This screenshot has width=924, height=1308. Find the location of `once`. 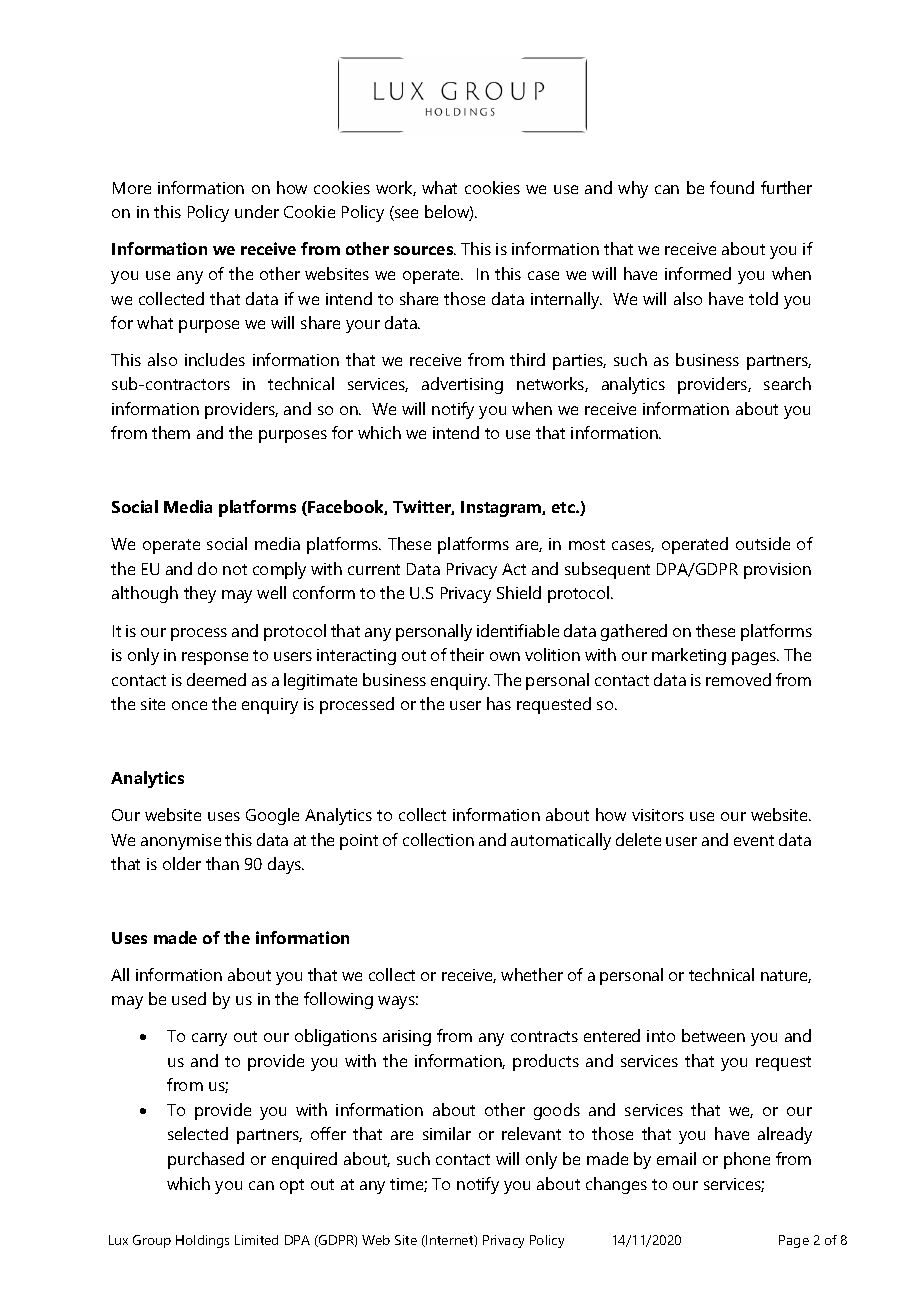

once is located at coordinates (189, 705).
